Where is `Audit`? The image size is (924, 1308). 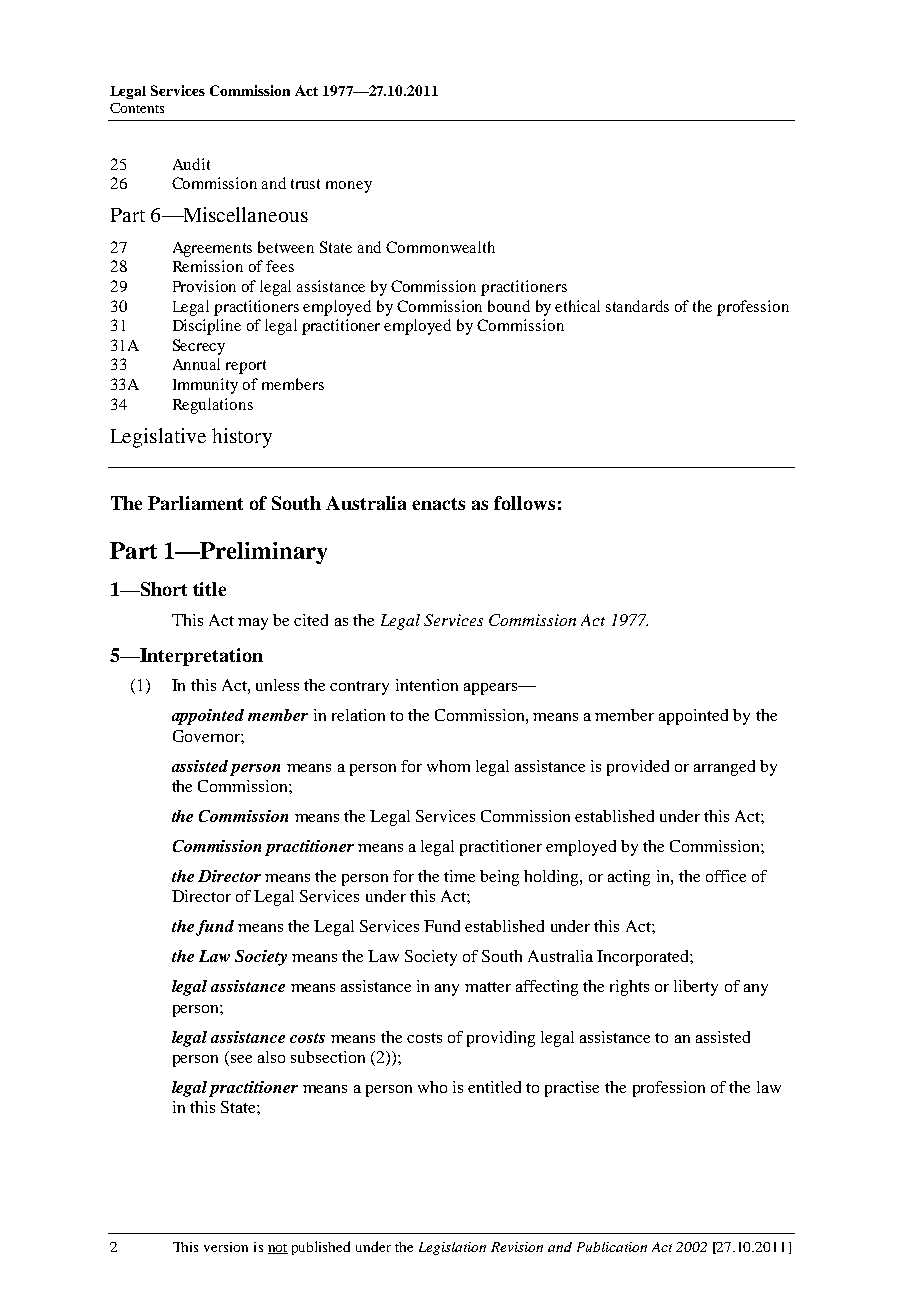 Audit is located at coordinates (191, 164).
